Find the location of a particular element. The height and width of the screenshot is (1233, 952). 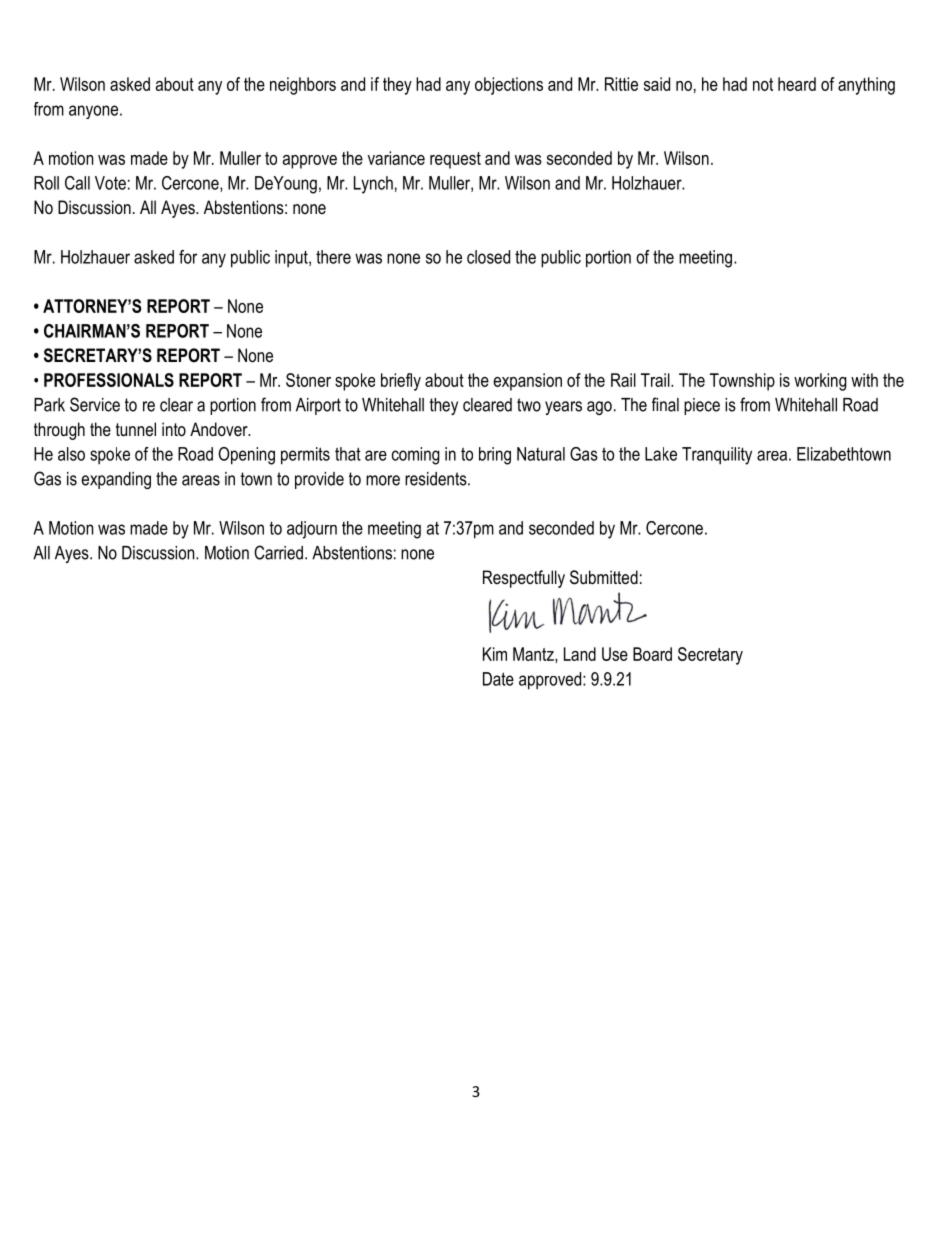

expanding is located at coordinates (116, 480).
